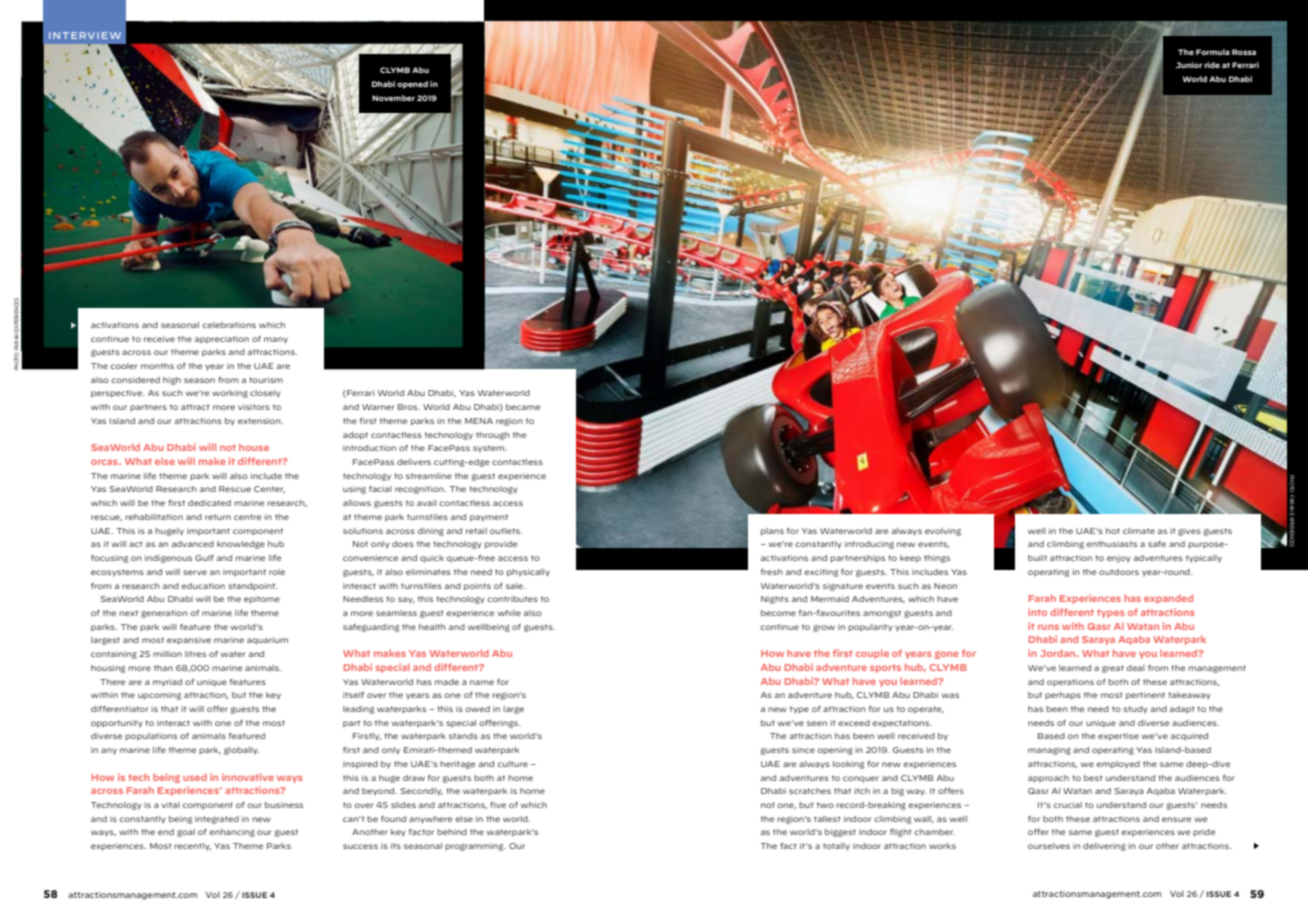 Image resolution: width=1308 pixels, height=924 pixels. Describe the element at coordinates (1189, 65) in the screenshot. I see `Junior` at that location.
